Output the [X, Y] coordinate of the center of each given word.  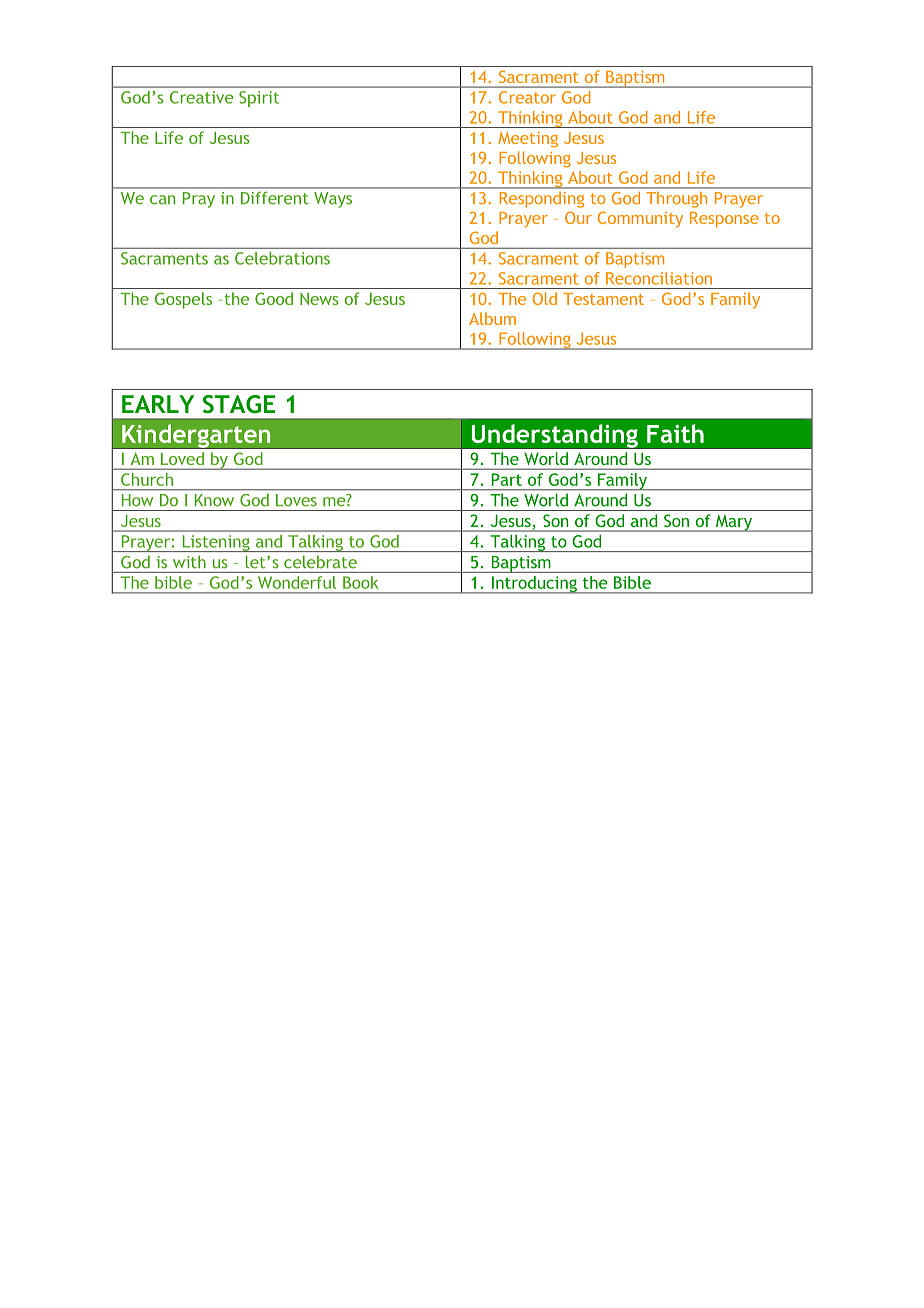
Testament [603, 299]
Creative [201, 97]
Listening [216, 543]
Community [640, 219]
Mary [734, 523]
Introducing [534, 585]
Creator [527, 97]
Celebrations [282, 258]
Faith [675, 433]
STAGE [239, 404]
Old [545, 298]
